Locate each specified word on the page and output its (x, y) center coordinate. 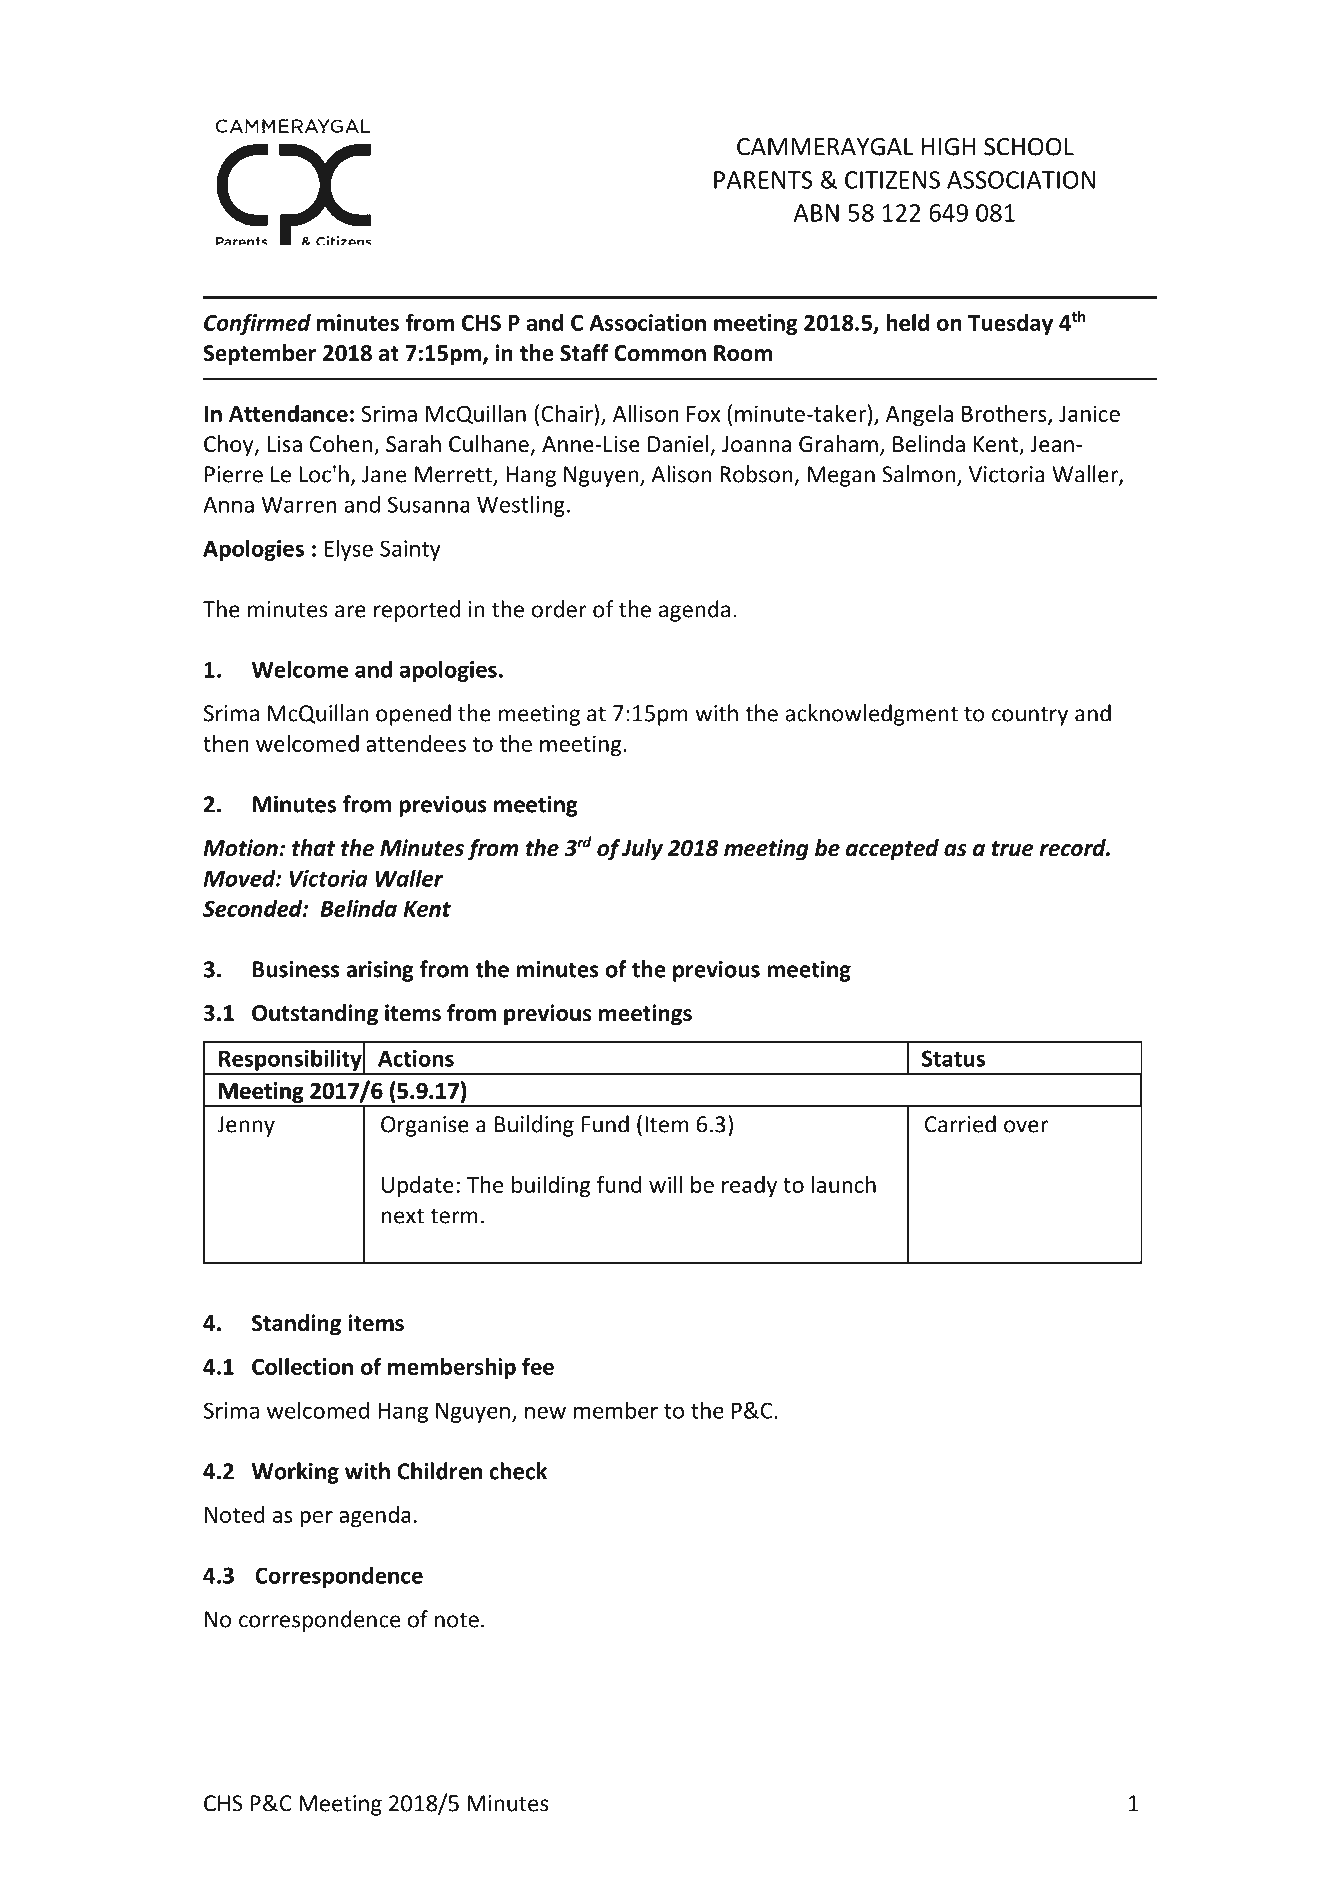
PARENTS (763, 180)
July (642, 850)
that (313, 848)
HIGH (948, 147)
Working (295, 1473)
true (1013, 849)
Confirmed (257, 324)
